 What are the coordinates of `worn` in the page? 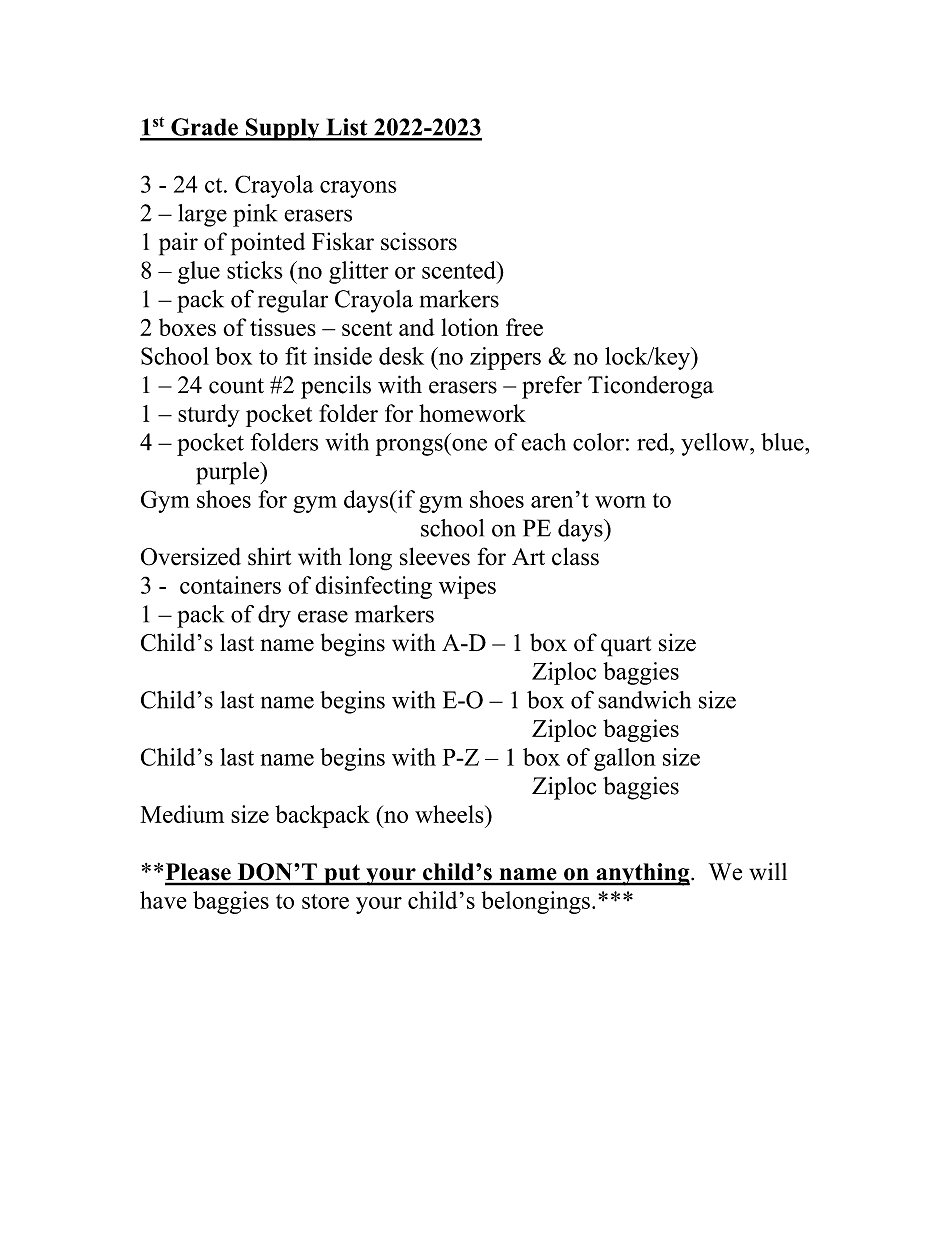 It's located at (620, 502).
